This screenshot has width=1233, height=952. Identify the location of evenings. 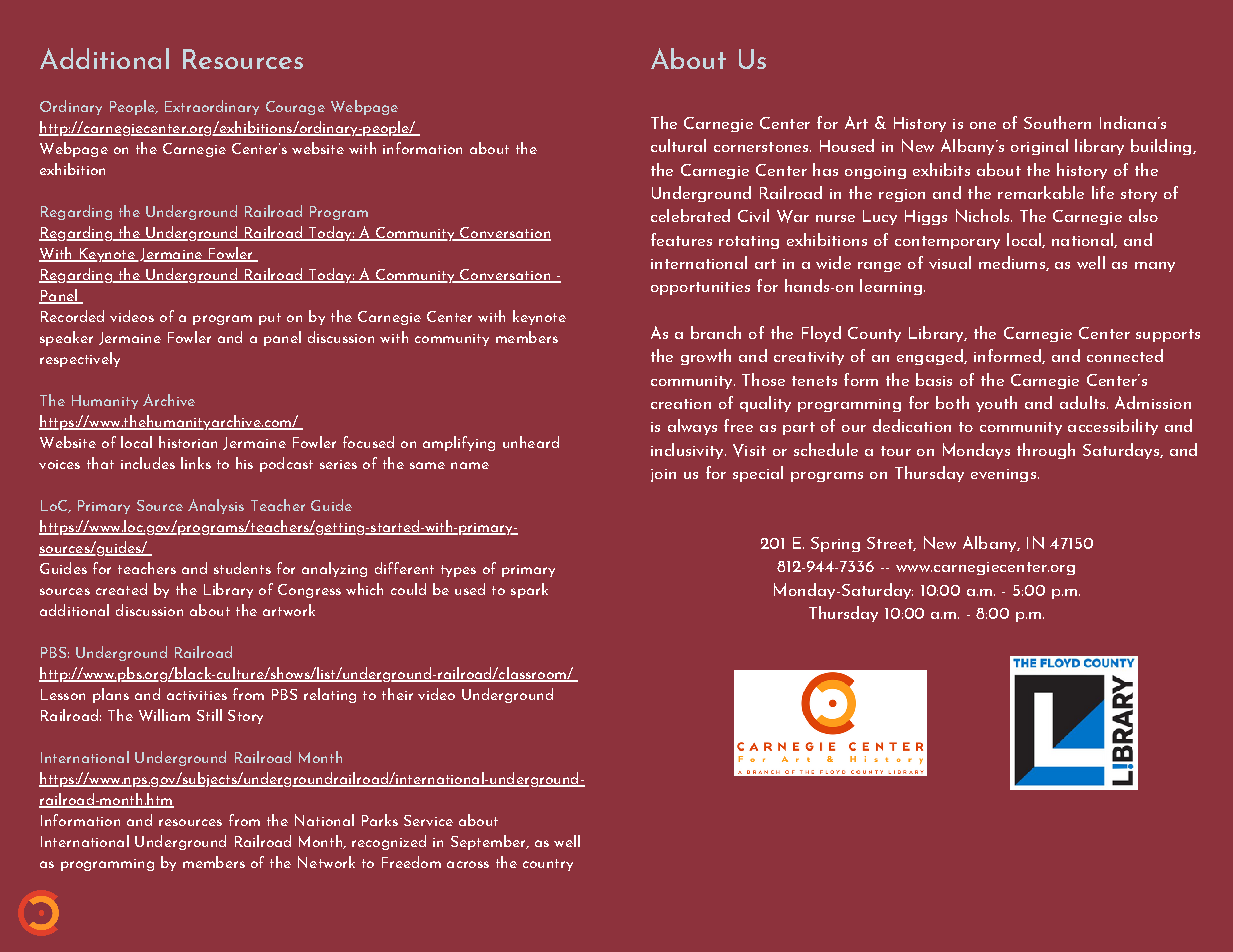
(1003, 475).
